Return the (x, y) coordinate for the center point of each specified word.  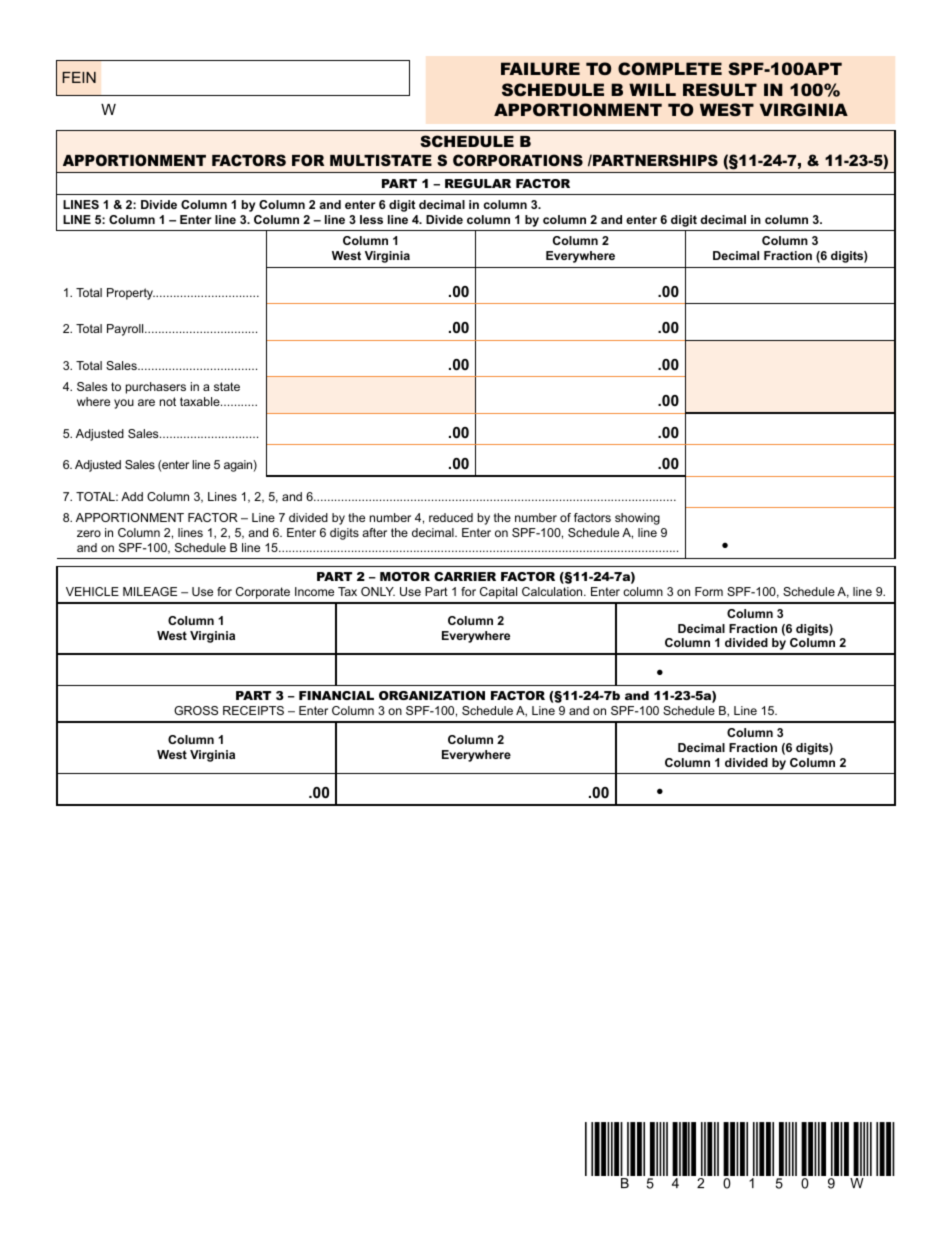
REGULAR (478, 183)
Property (131, 294)
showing (637, 519)
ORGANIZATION (432, 695)
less (371, 219)
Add (132, 496)
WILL (652, 89)
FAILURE (540, 68)
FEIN (79, 77)
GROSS (196, 710)
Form (709, 591)
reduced (451, 517)
